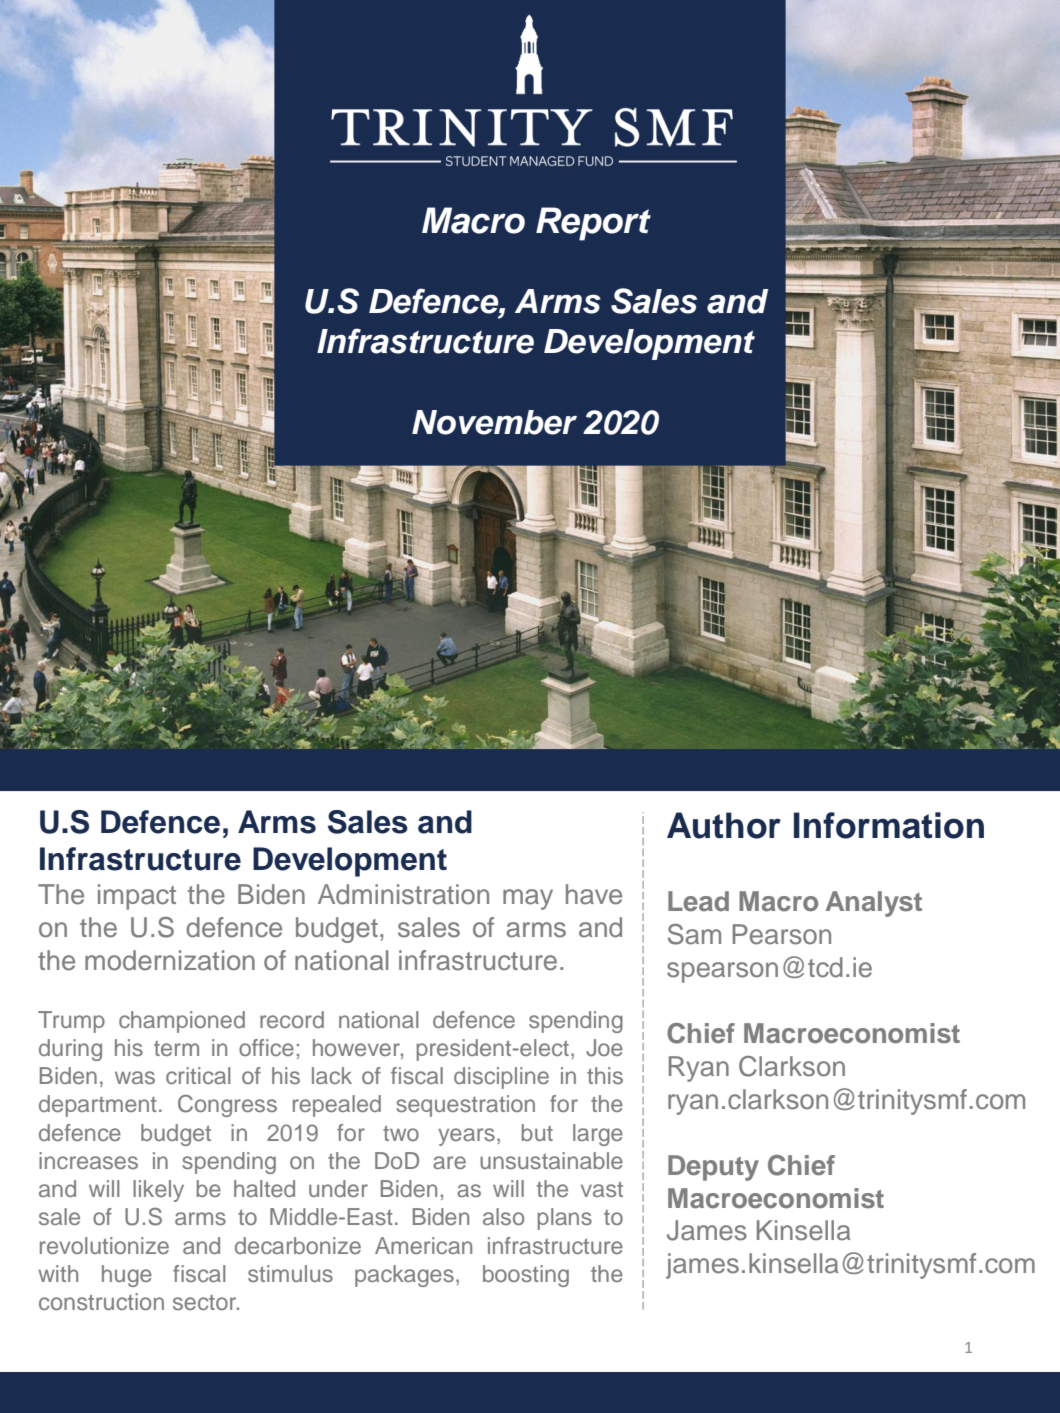 Image resolution: width=1060 pixels, height=1413 pixels. What do you see at coordinates (889, 825) in the image?
I see `Information` at bounding box center [889, 825].
